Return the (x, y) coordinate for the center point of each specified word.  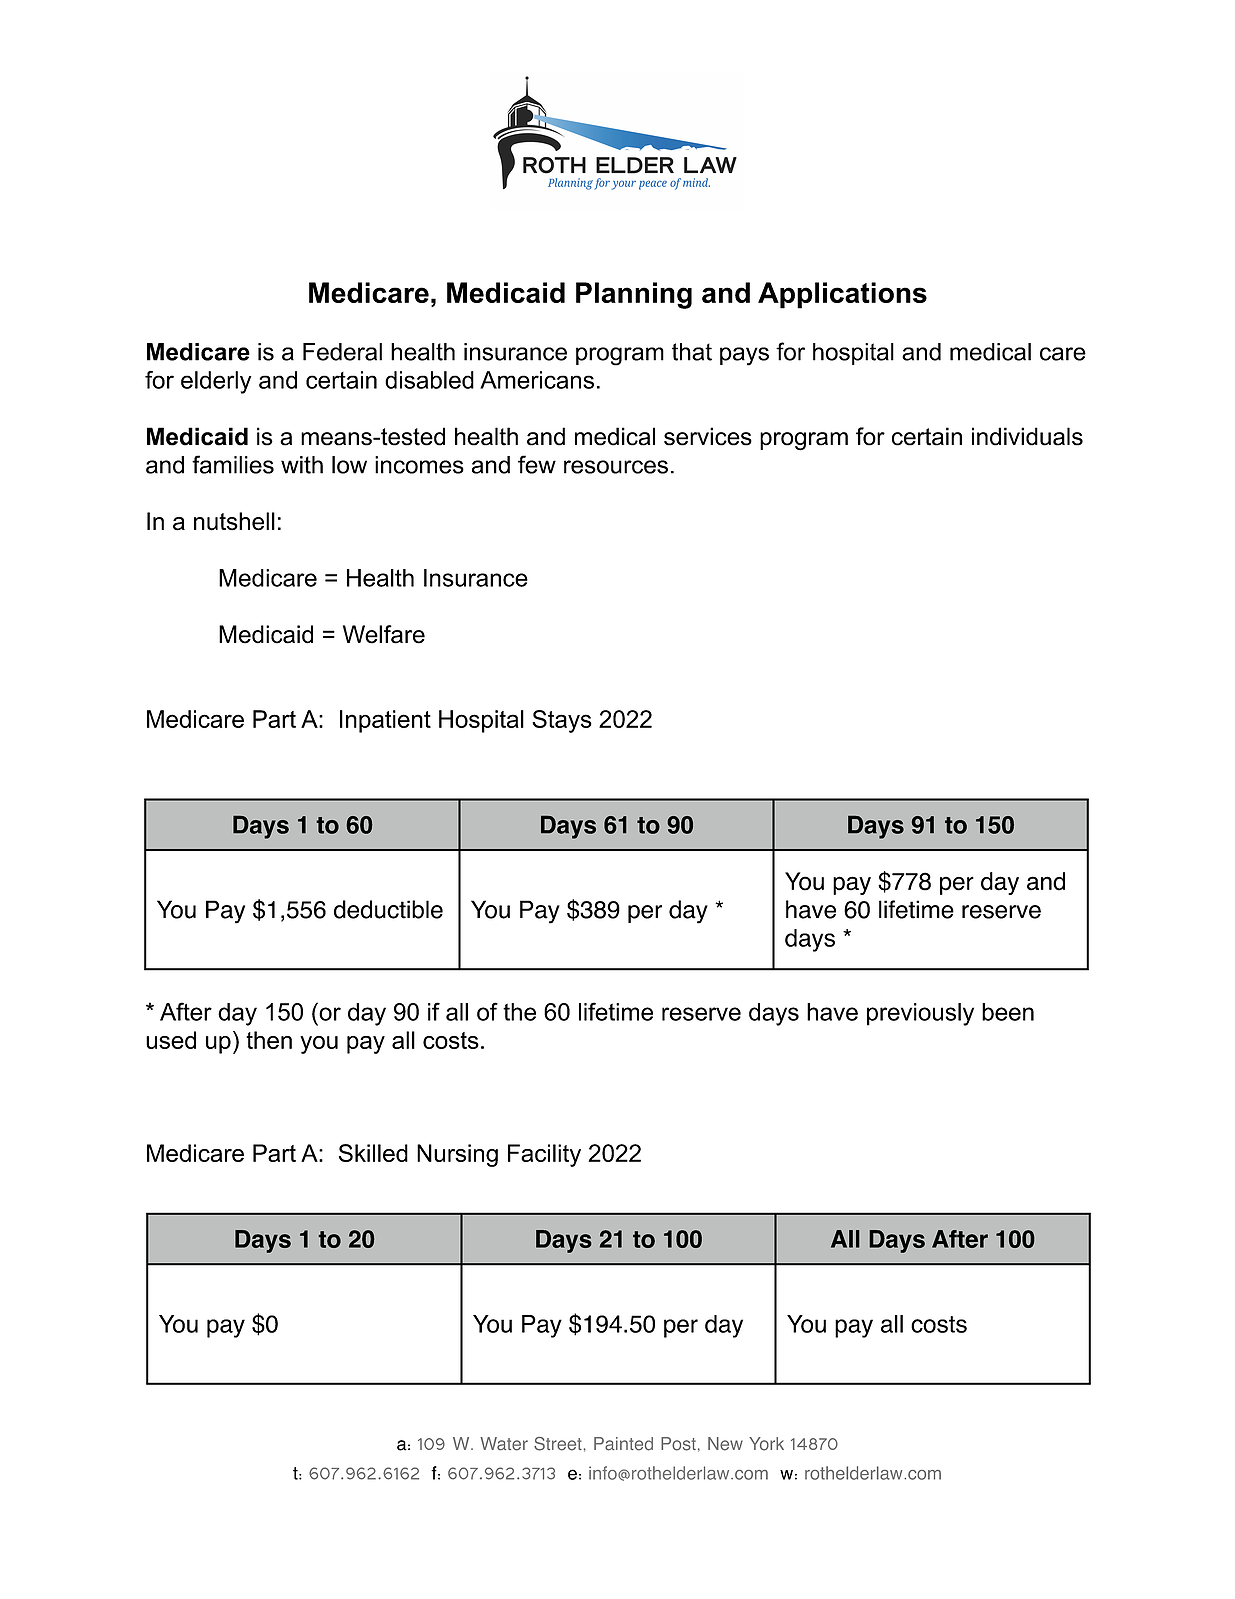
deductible (388, 909)
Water (504, 1444)
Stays (562, 721)
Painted (623, 1444)
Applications (842, 295)
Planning (634, 295)
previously (920, 1014)
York (766, 1444)
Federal (342, 352)
